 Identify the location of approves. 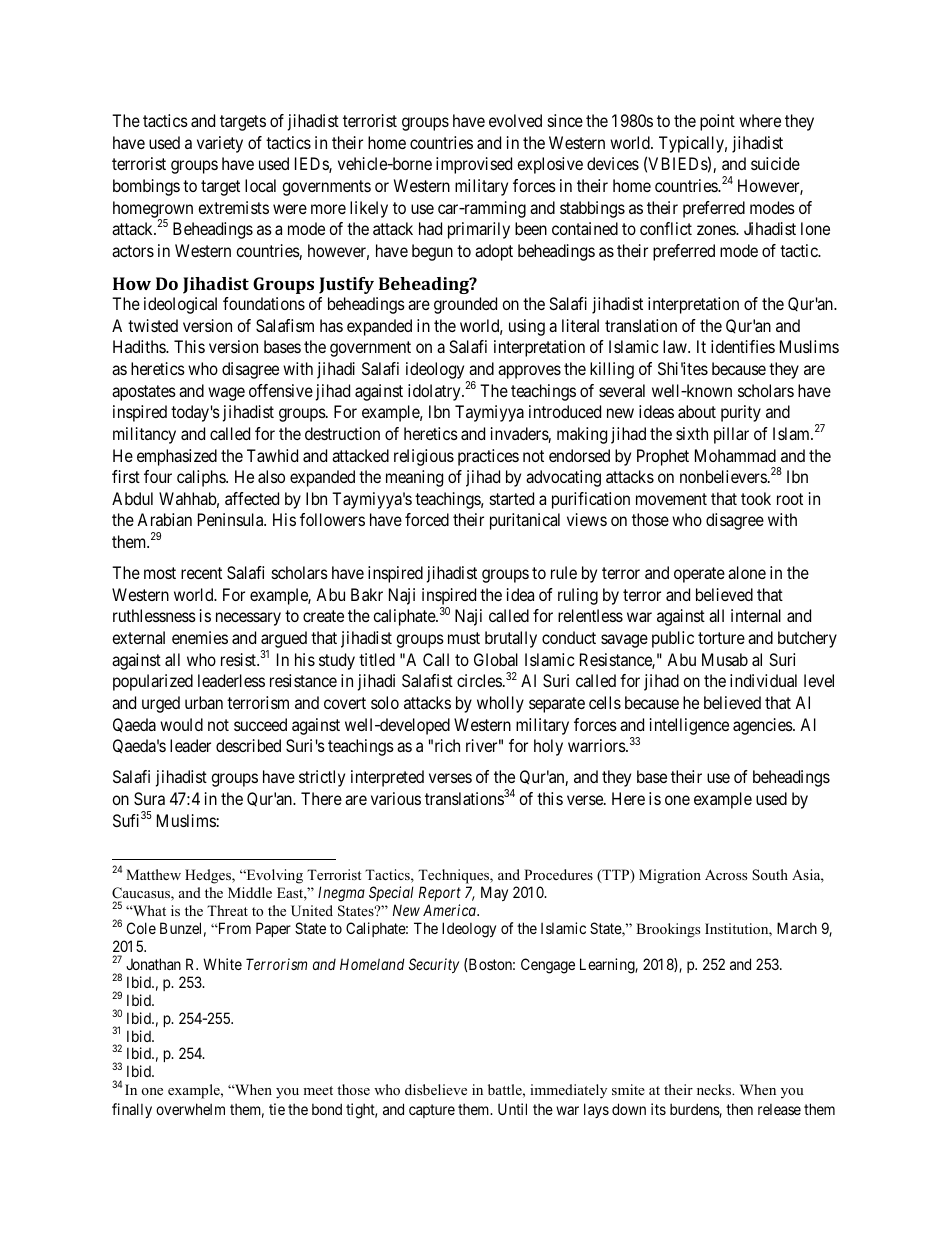
(529, 372).
